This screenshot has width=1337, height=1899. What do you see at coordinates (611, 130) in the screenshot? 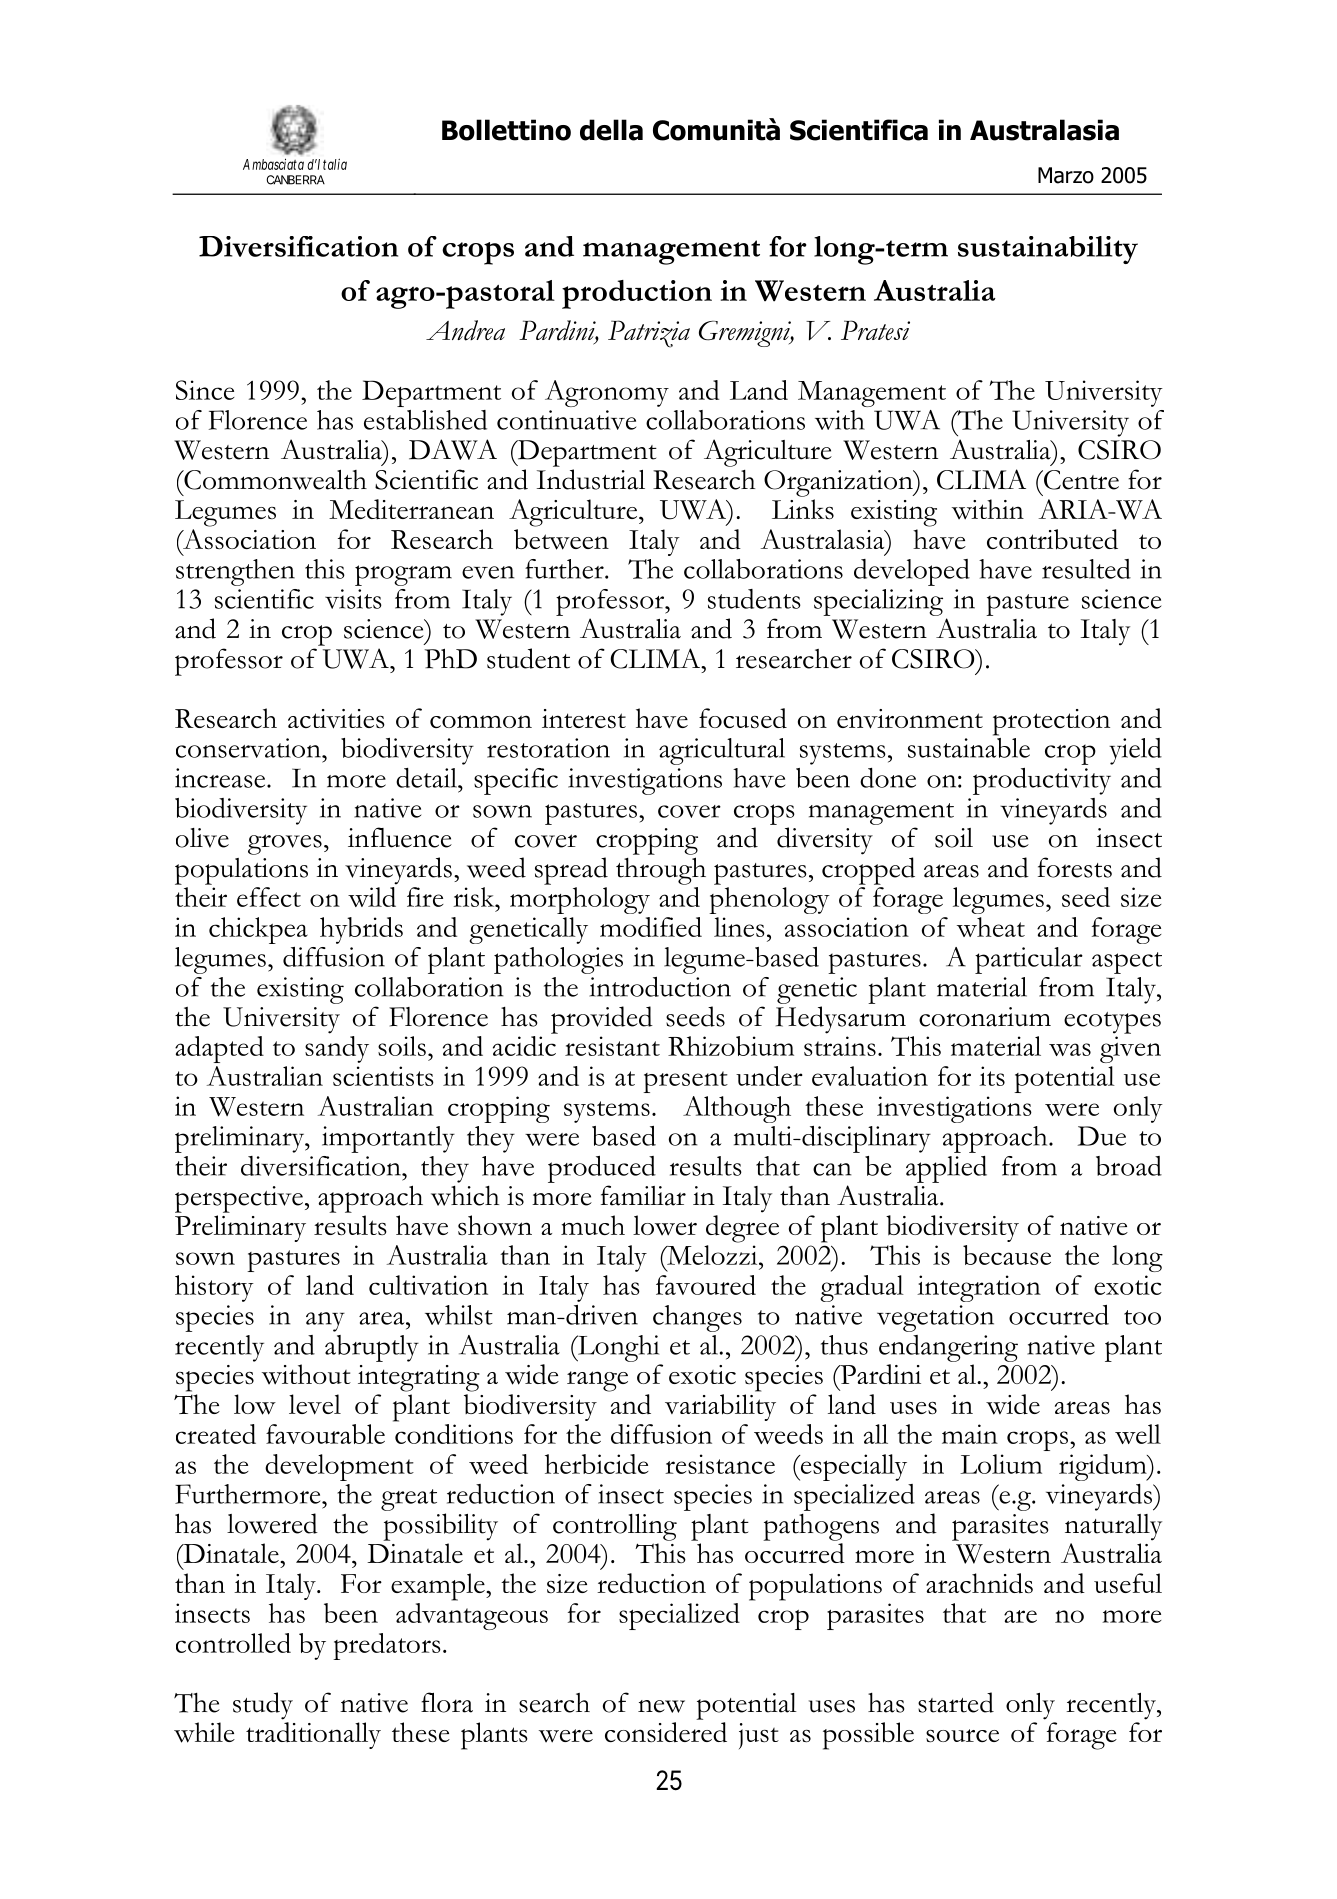
I see `della` at bounding box center [611, 130].
